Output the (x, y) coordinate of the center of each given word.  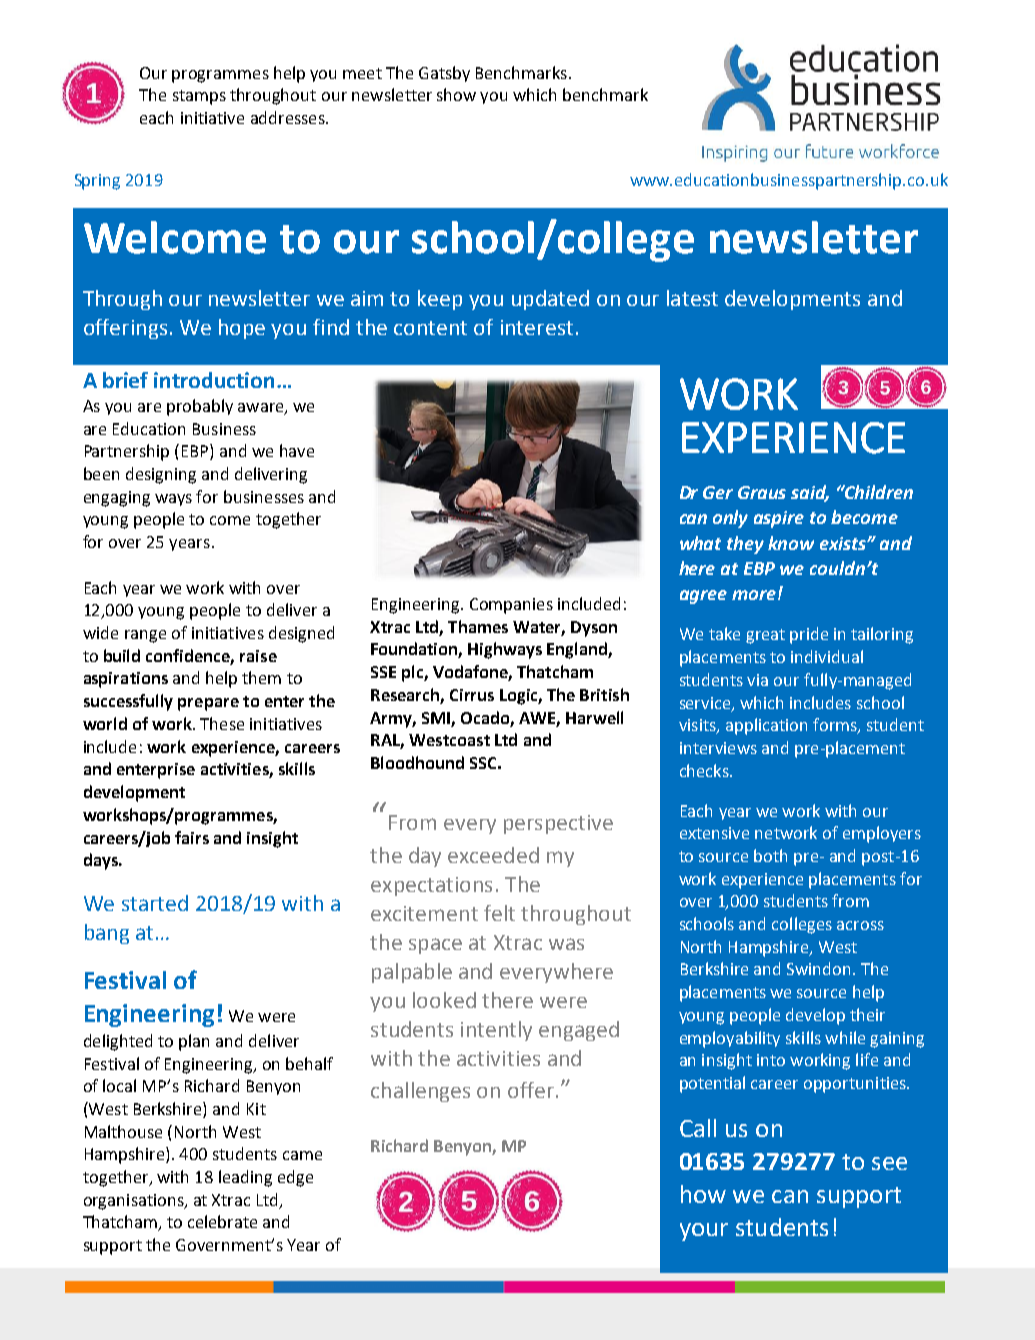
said (810, 493)
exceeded (493, 855)
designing (161, 475)
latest (692, 298)
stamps (199, 97)
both (770, 855)
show (456, 94)
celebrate (222, 1221)
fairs (192, 837)
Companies (511, 606)
